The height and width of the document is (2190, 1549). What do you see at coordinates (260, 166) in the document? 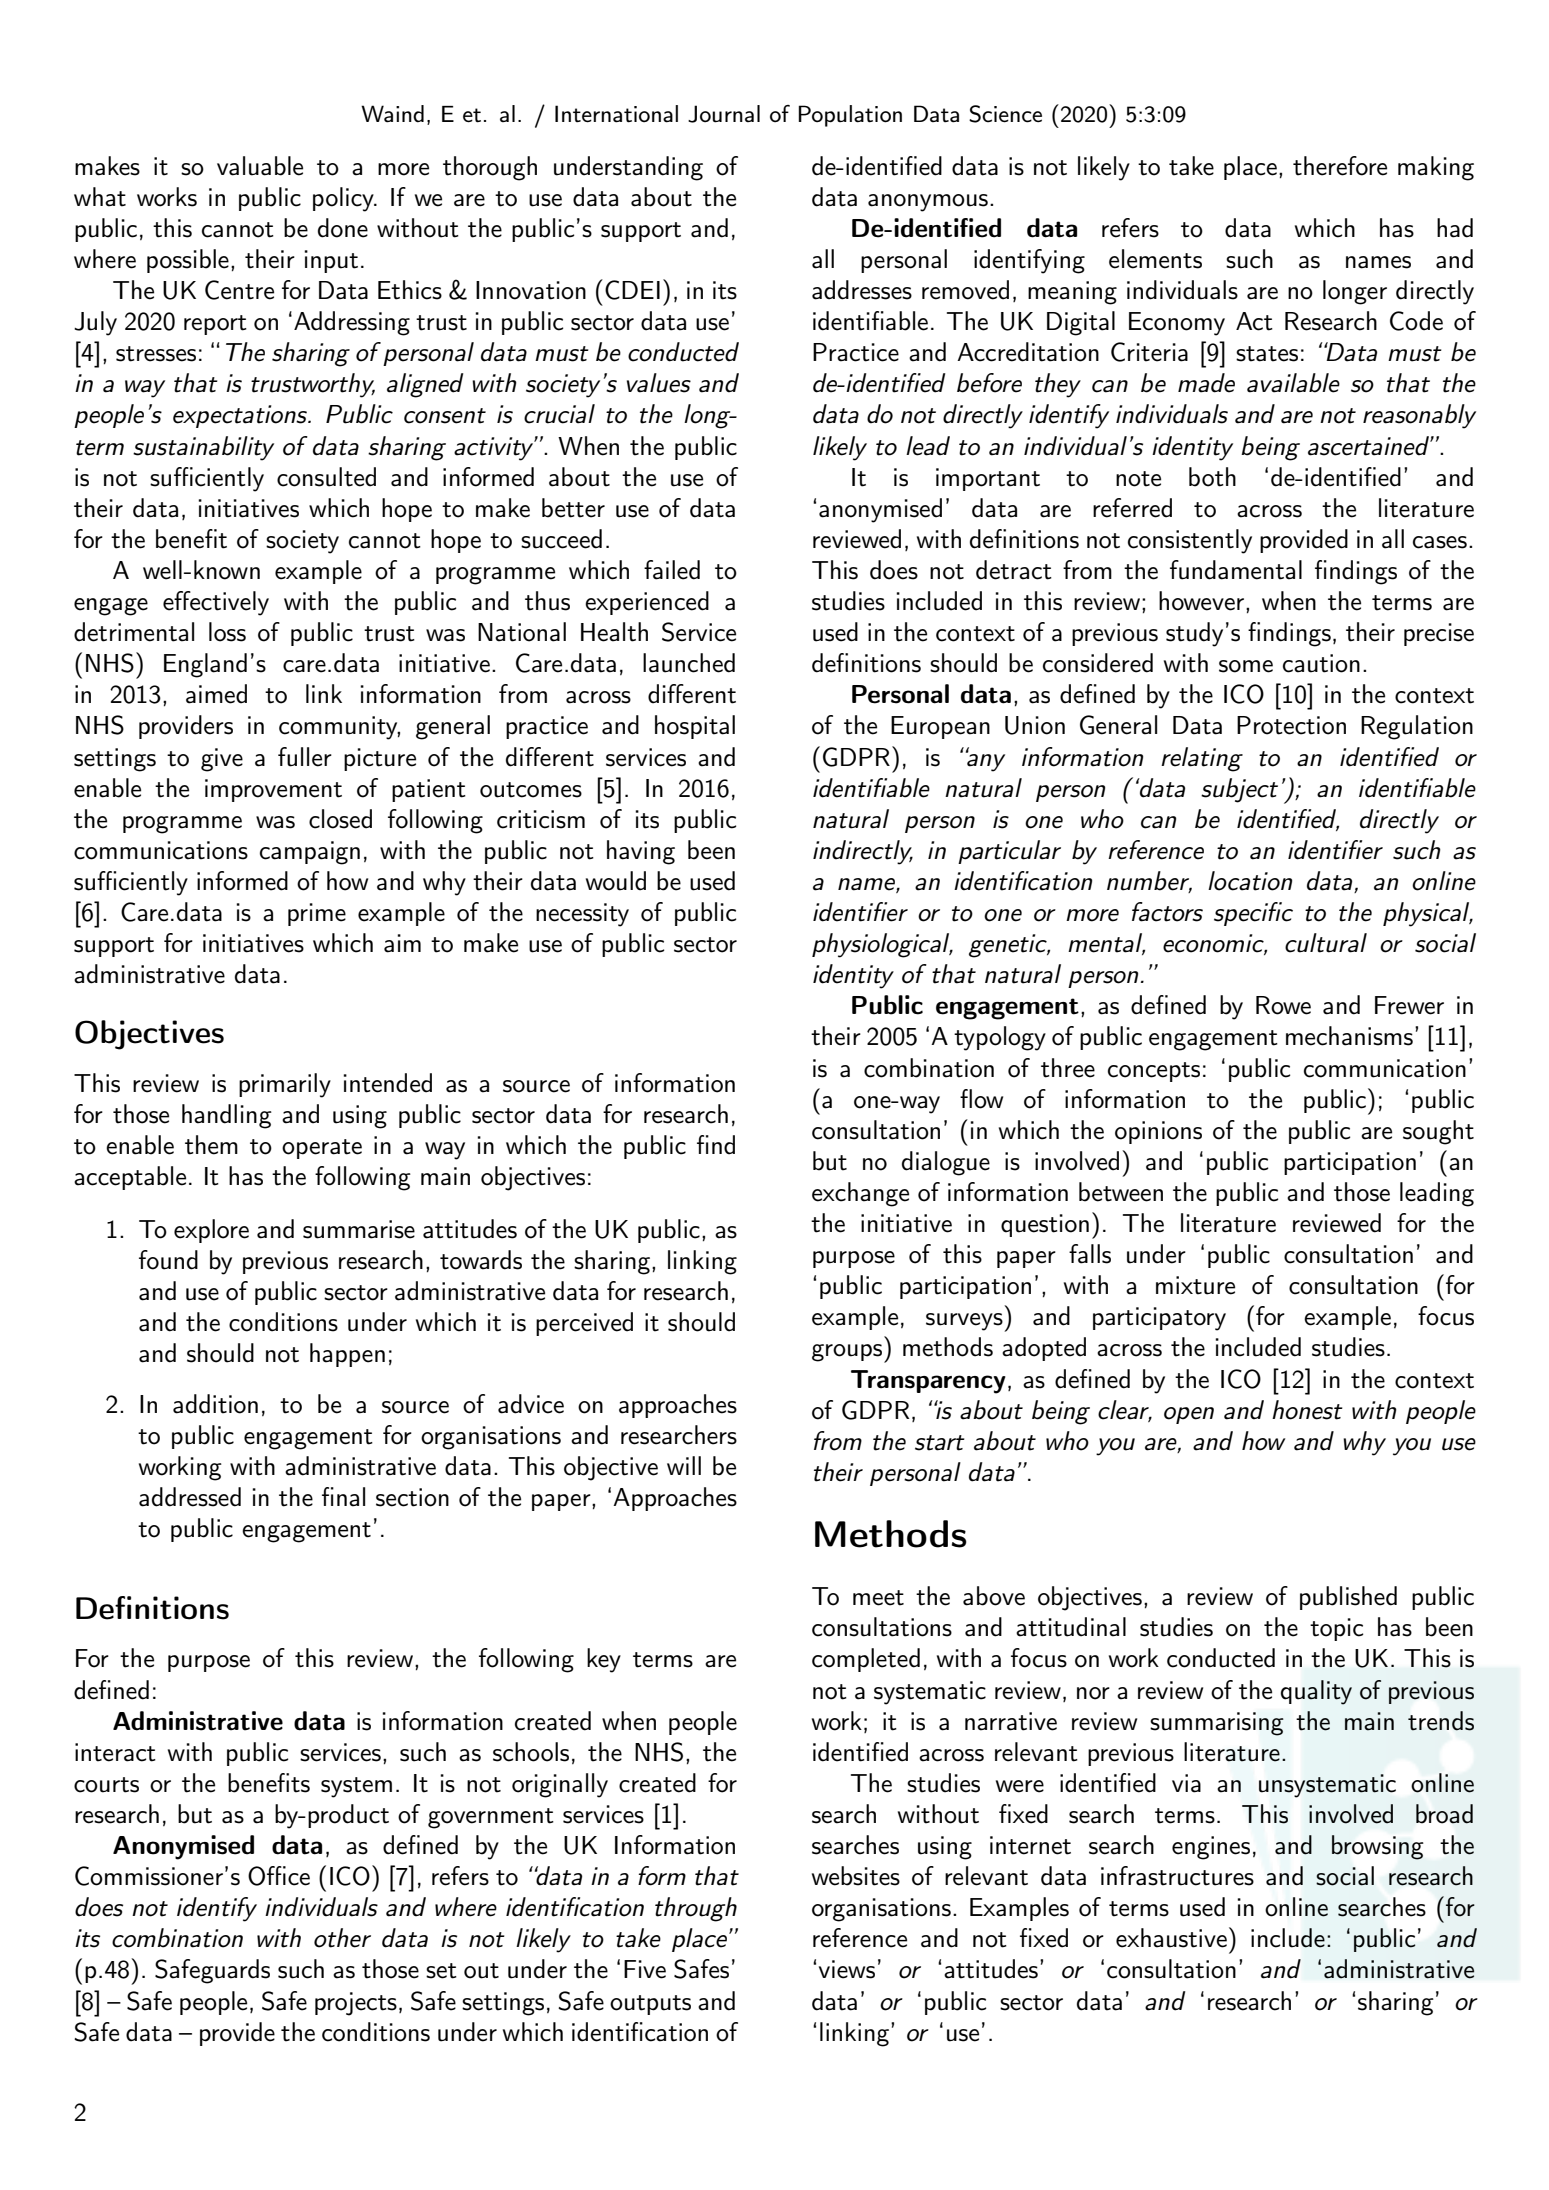
I see `valuable` at bounding box center [260, 166].
